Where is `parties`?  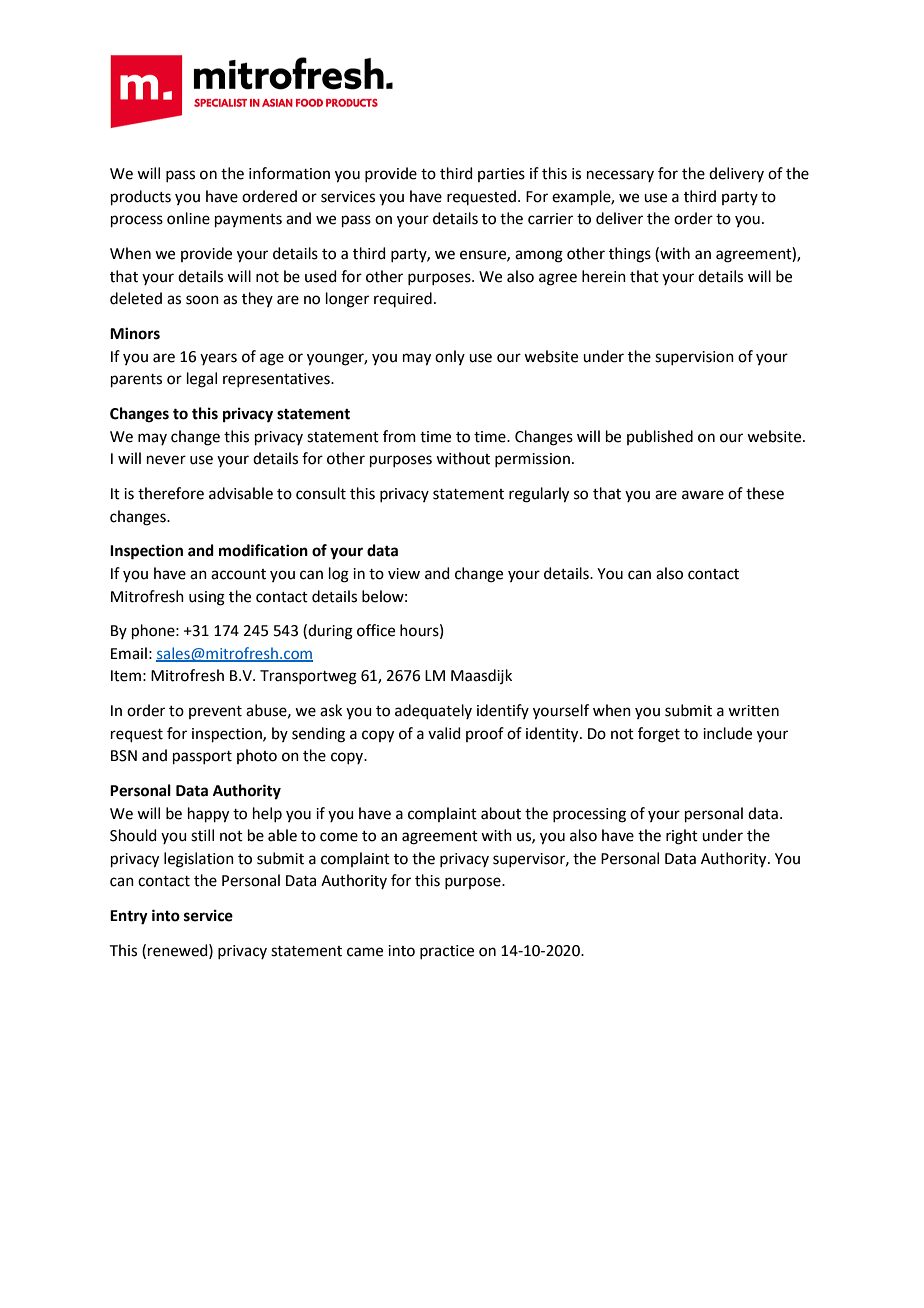
parties is located at coordinates (501, 175).
